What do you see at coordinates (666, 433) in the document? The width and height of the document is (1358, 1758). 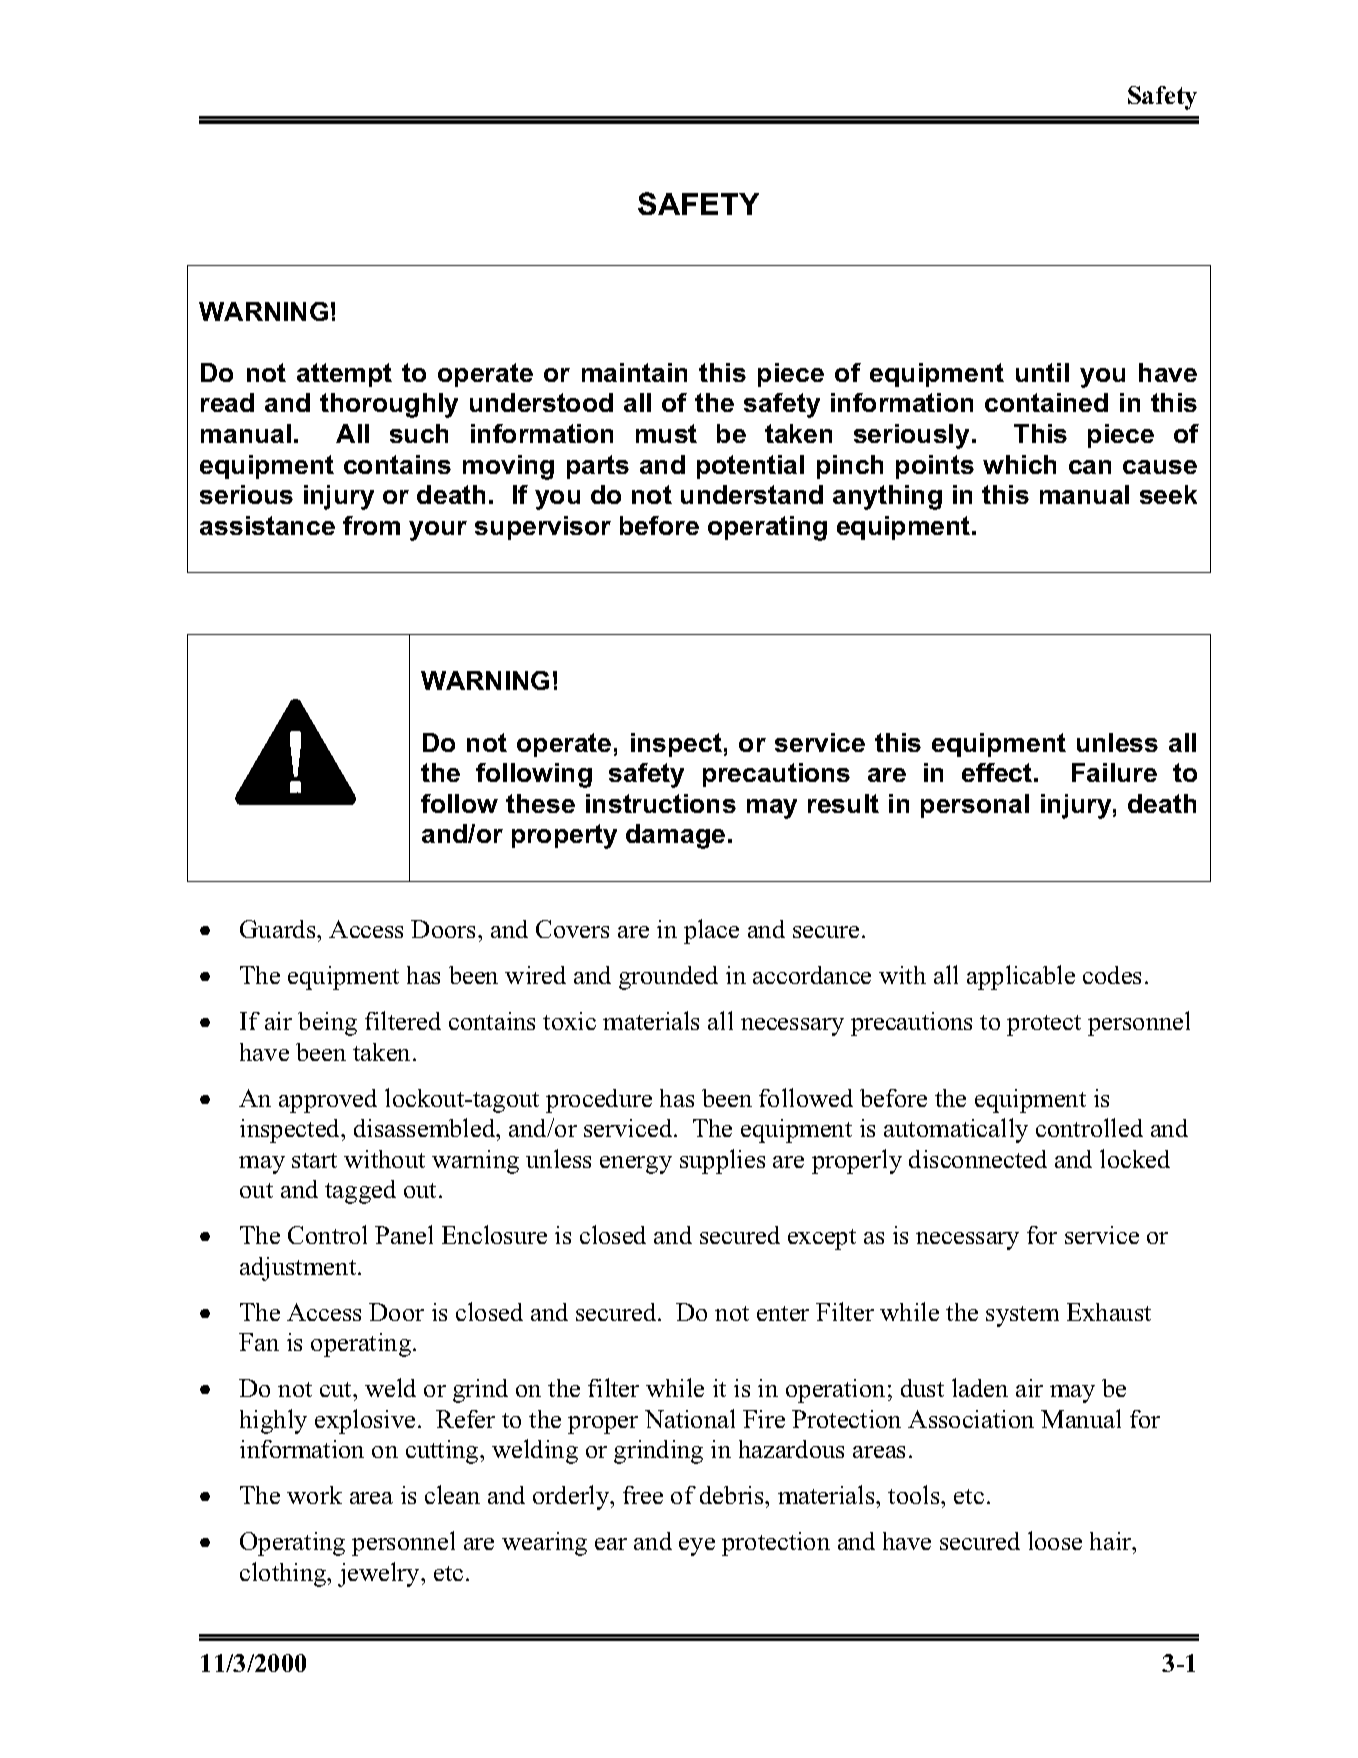 I see `must` at bounding box center [666, 433].
